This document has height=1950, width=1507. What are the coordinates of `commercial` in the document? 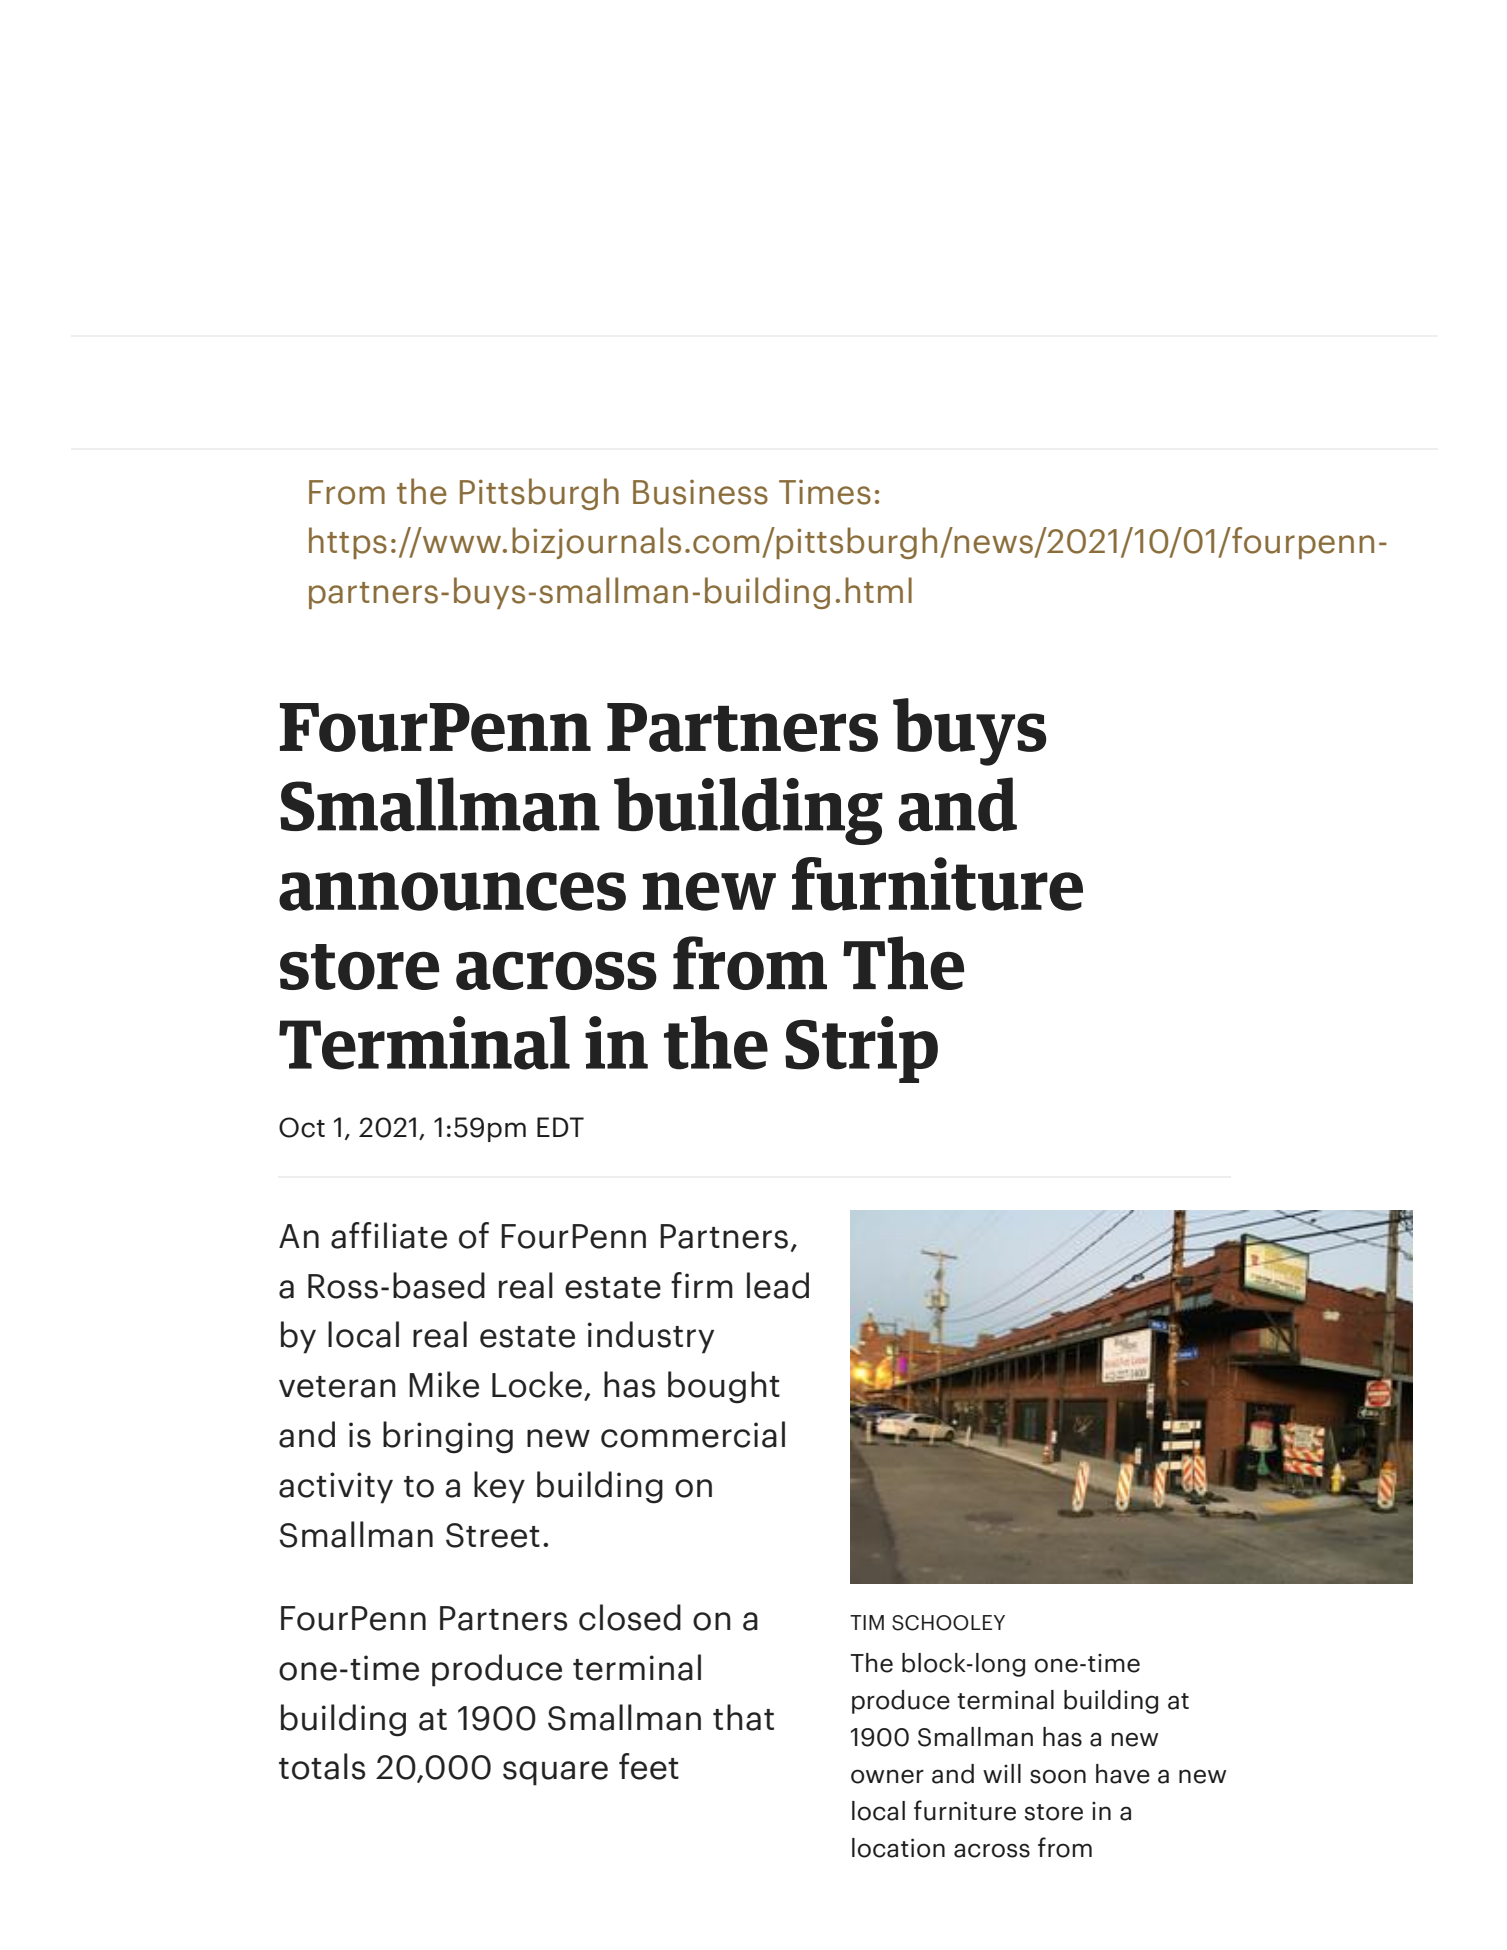 It's located at (693, 1434).
